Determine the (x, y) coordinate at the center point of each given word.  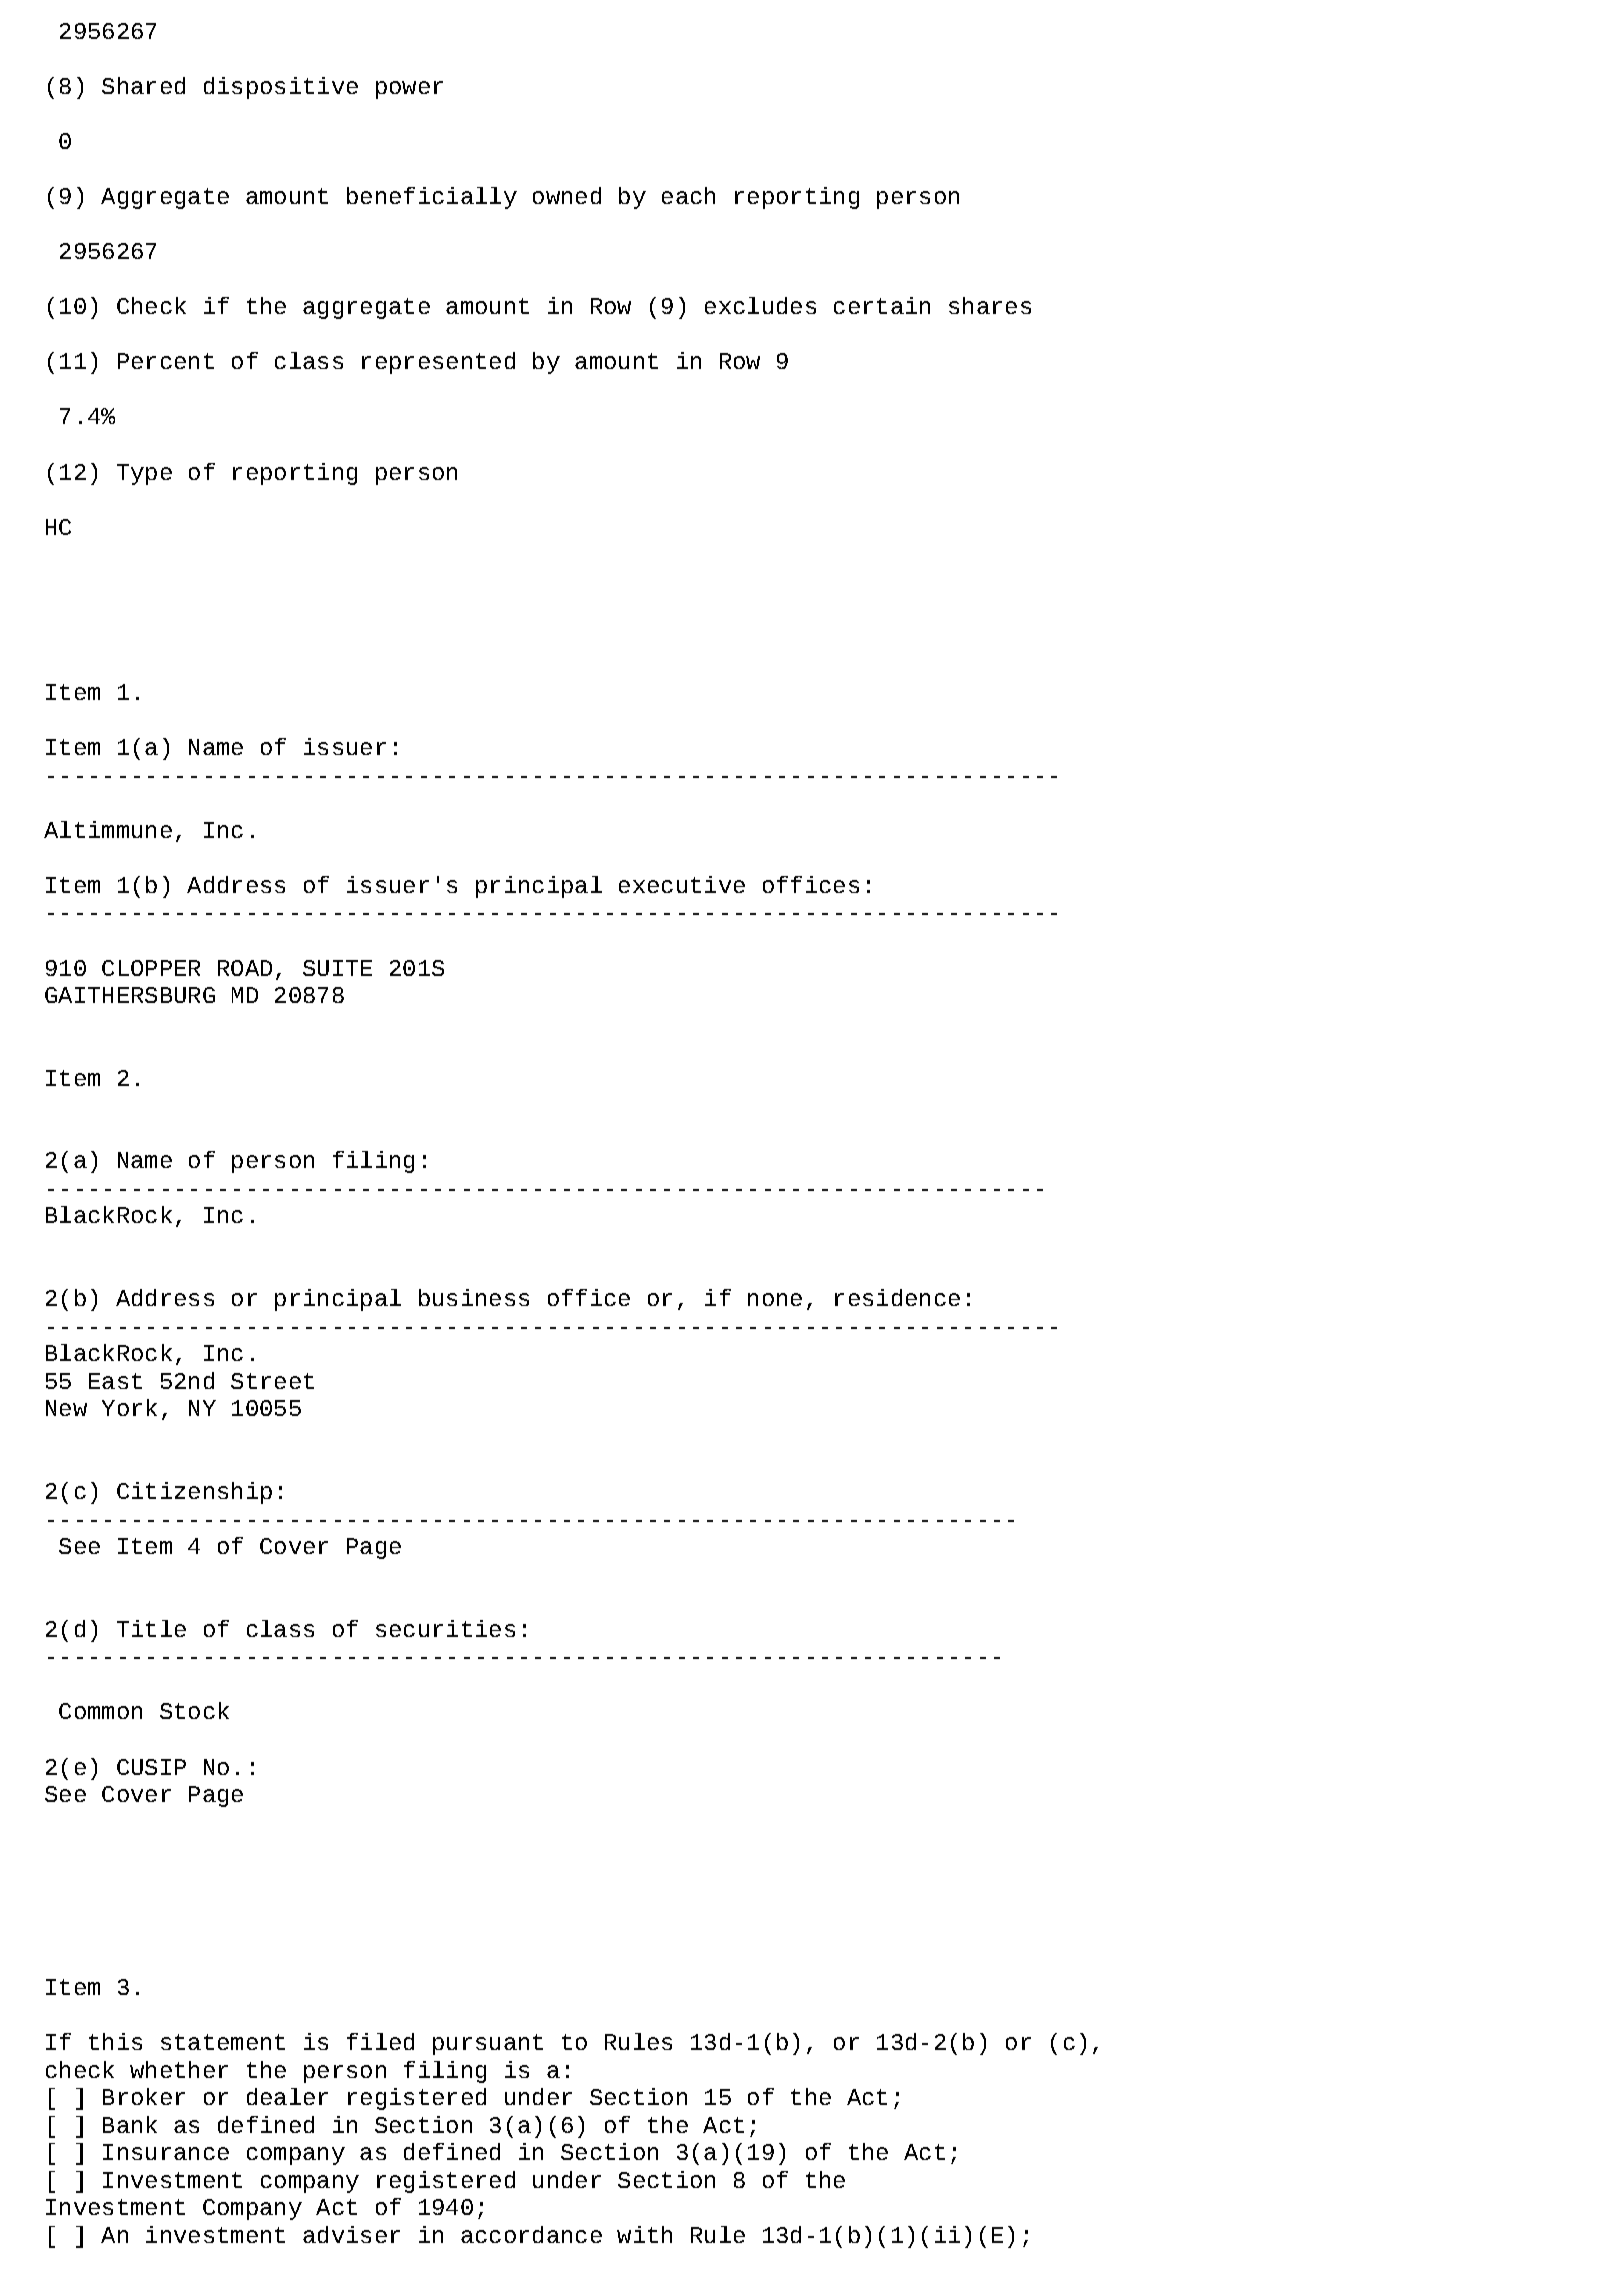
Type (144, 474)
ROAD (245, 968)
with (644, 2234)
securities (445, 1628)
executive (682, 884)
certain (882, 305)
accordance (531, 2234)
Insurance (166, 2152)
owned (567, 195)
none (775, 1299)
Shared (143, 85)
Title (151, 1628)
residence (897, 1297)
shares (990, 305)
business (474, 1297)
